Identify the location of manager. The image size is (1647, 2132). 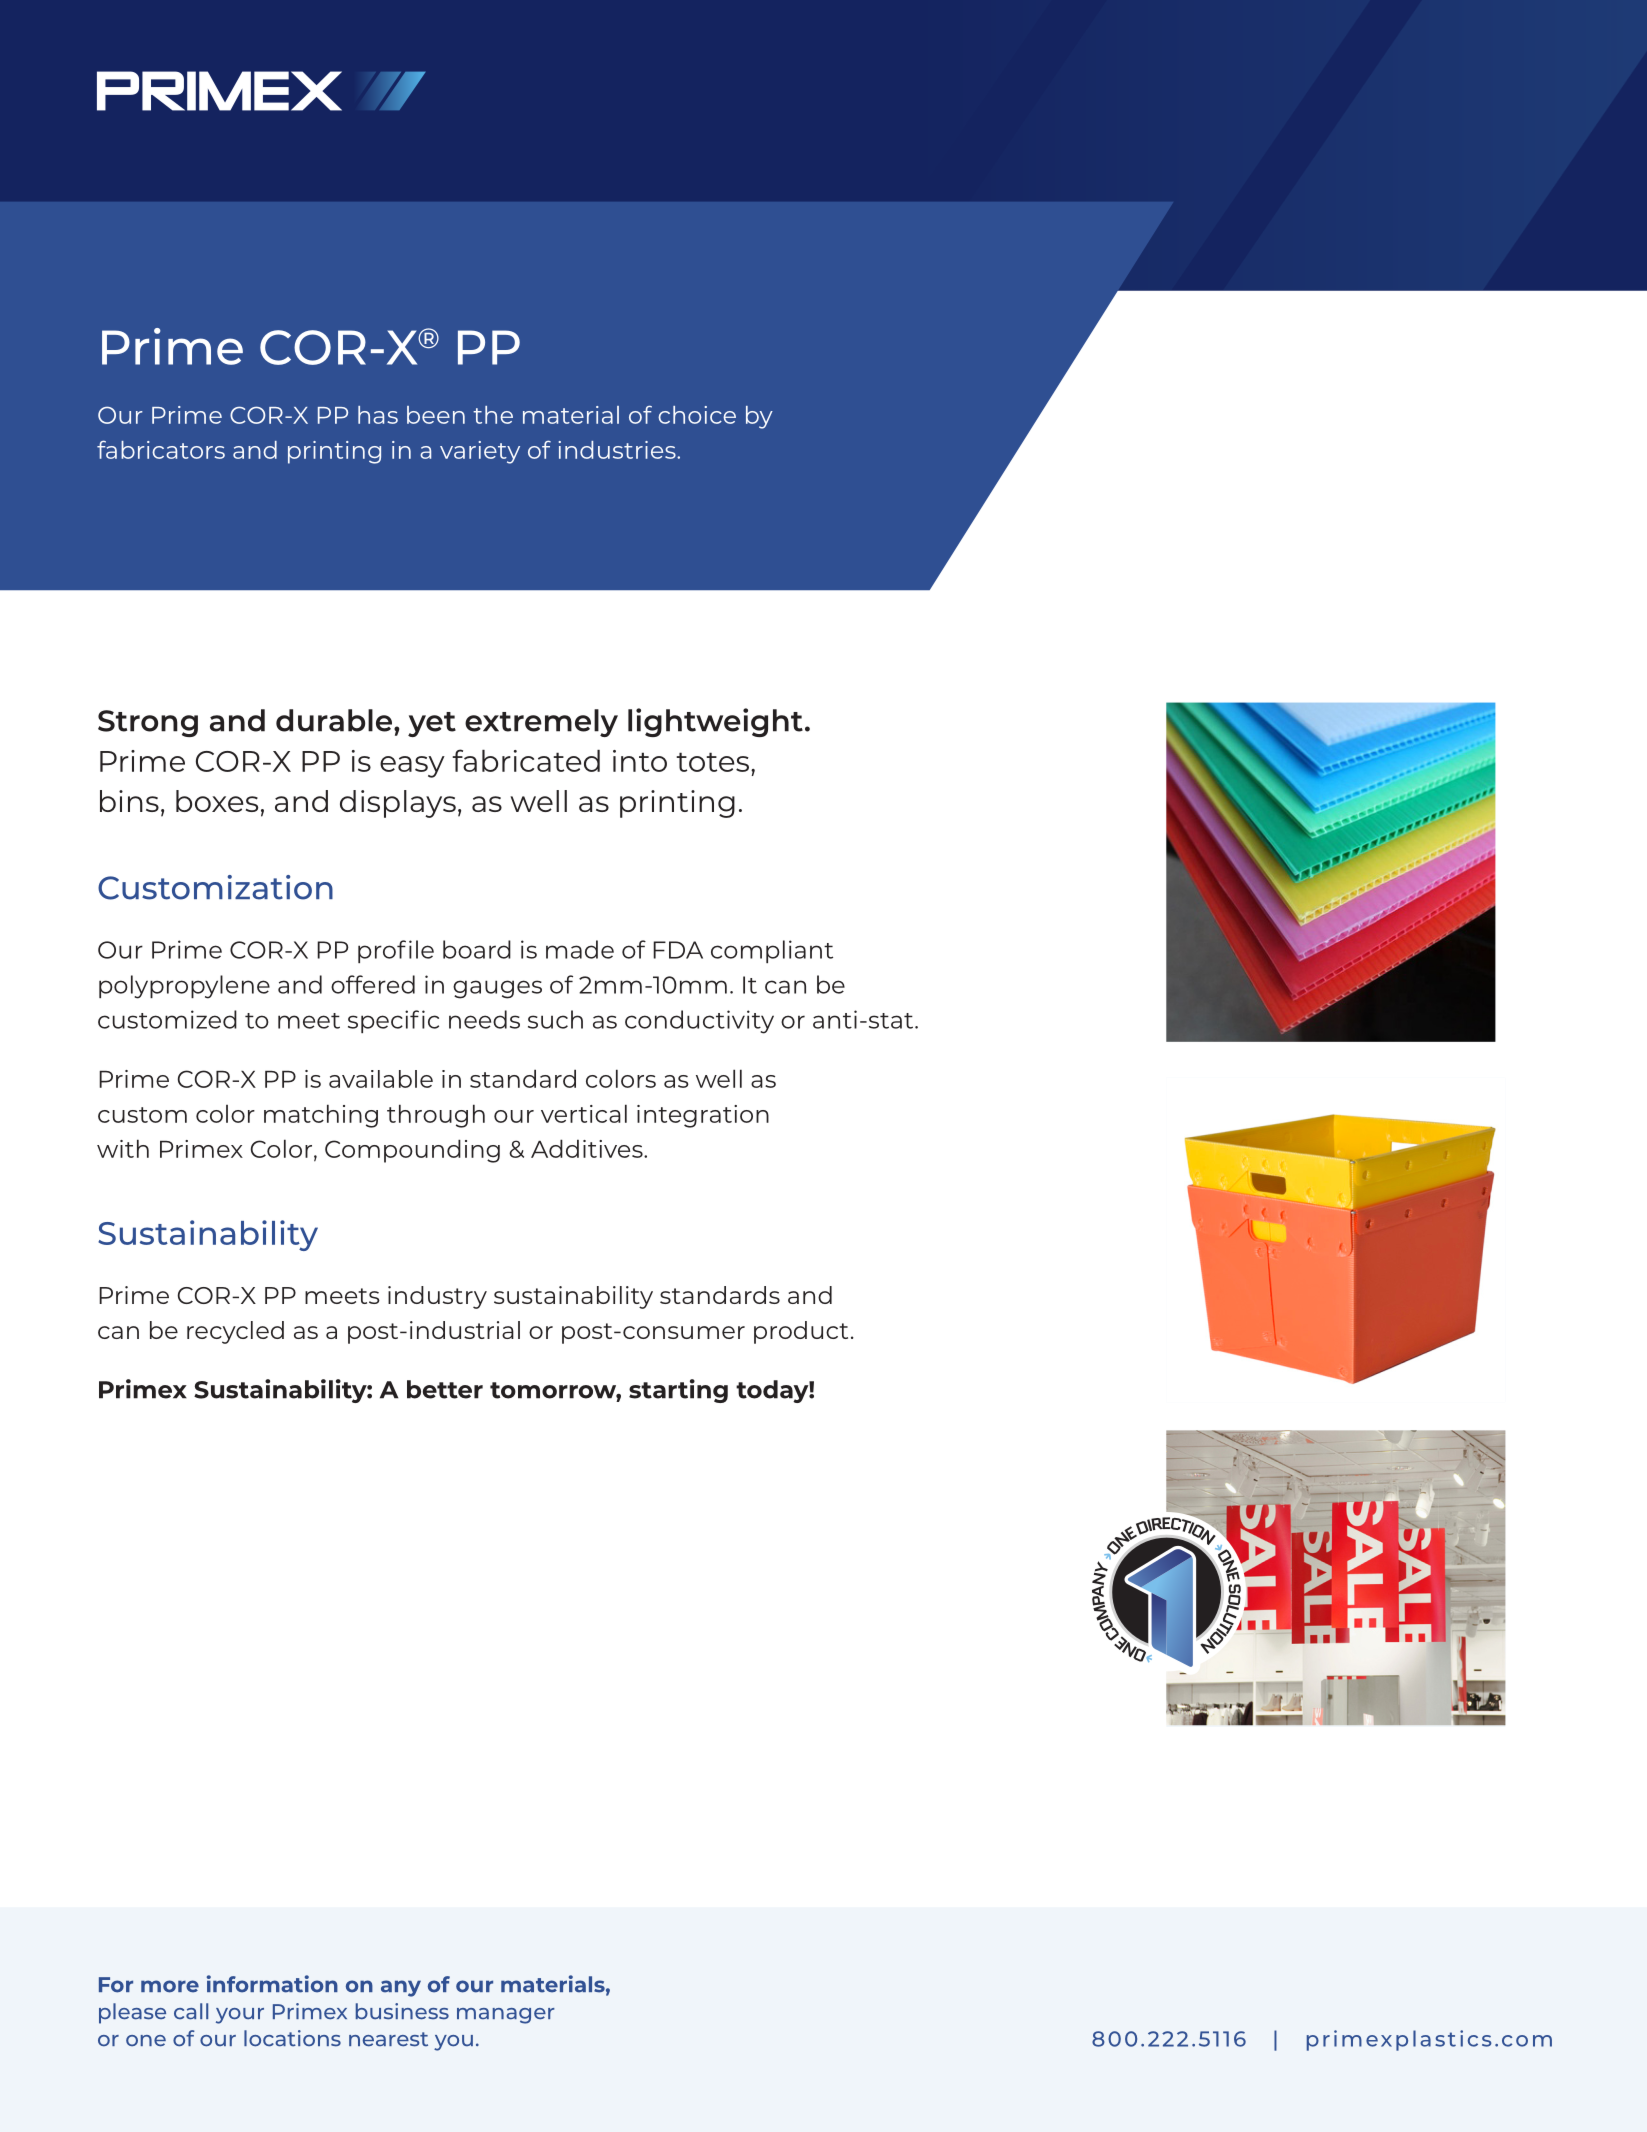
(506, 2016).
